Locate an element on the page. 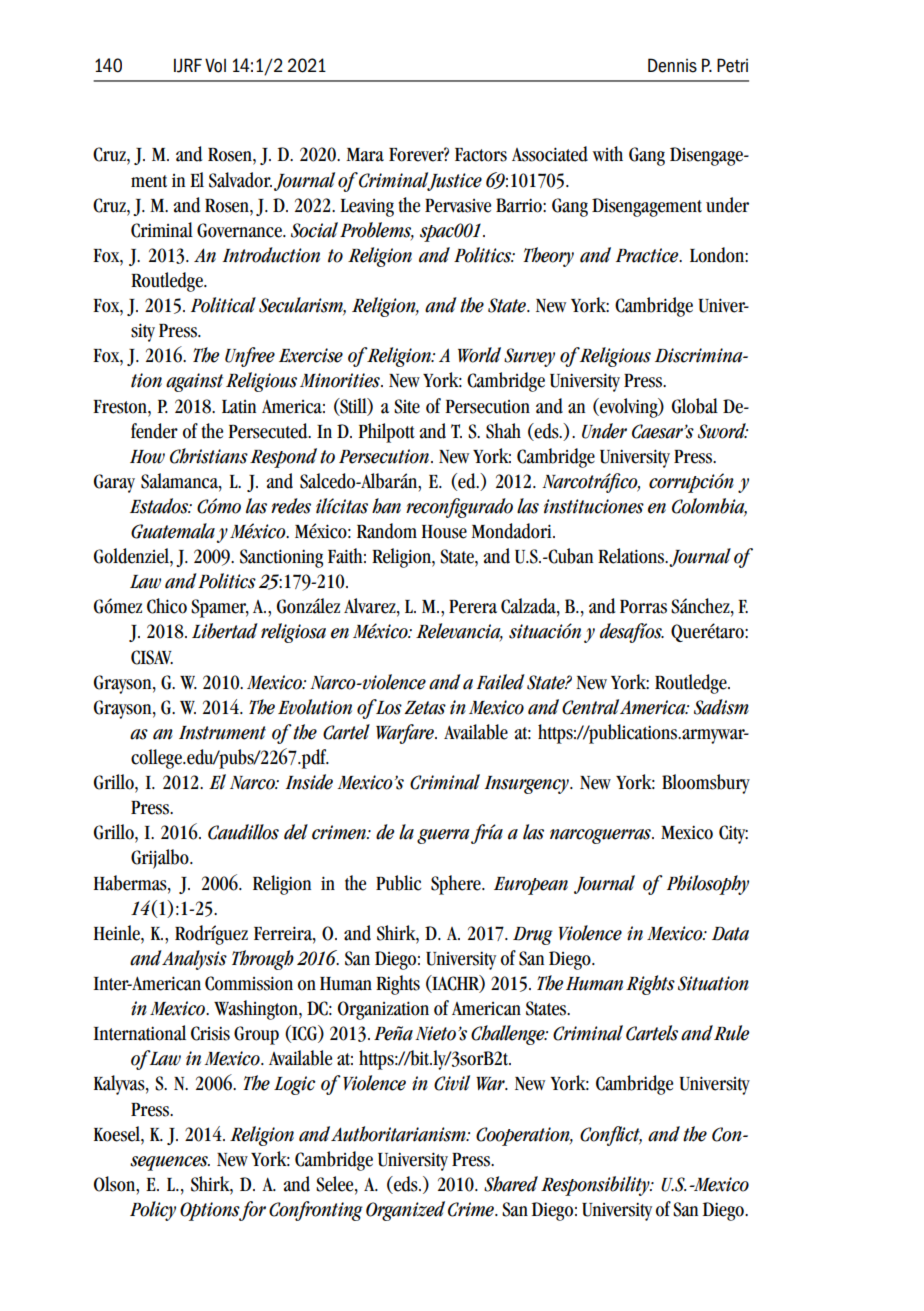 Image resolution: width=924 pixels, height=1311 pixels. Conflict is located at coordinates (611, 1136).
